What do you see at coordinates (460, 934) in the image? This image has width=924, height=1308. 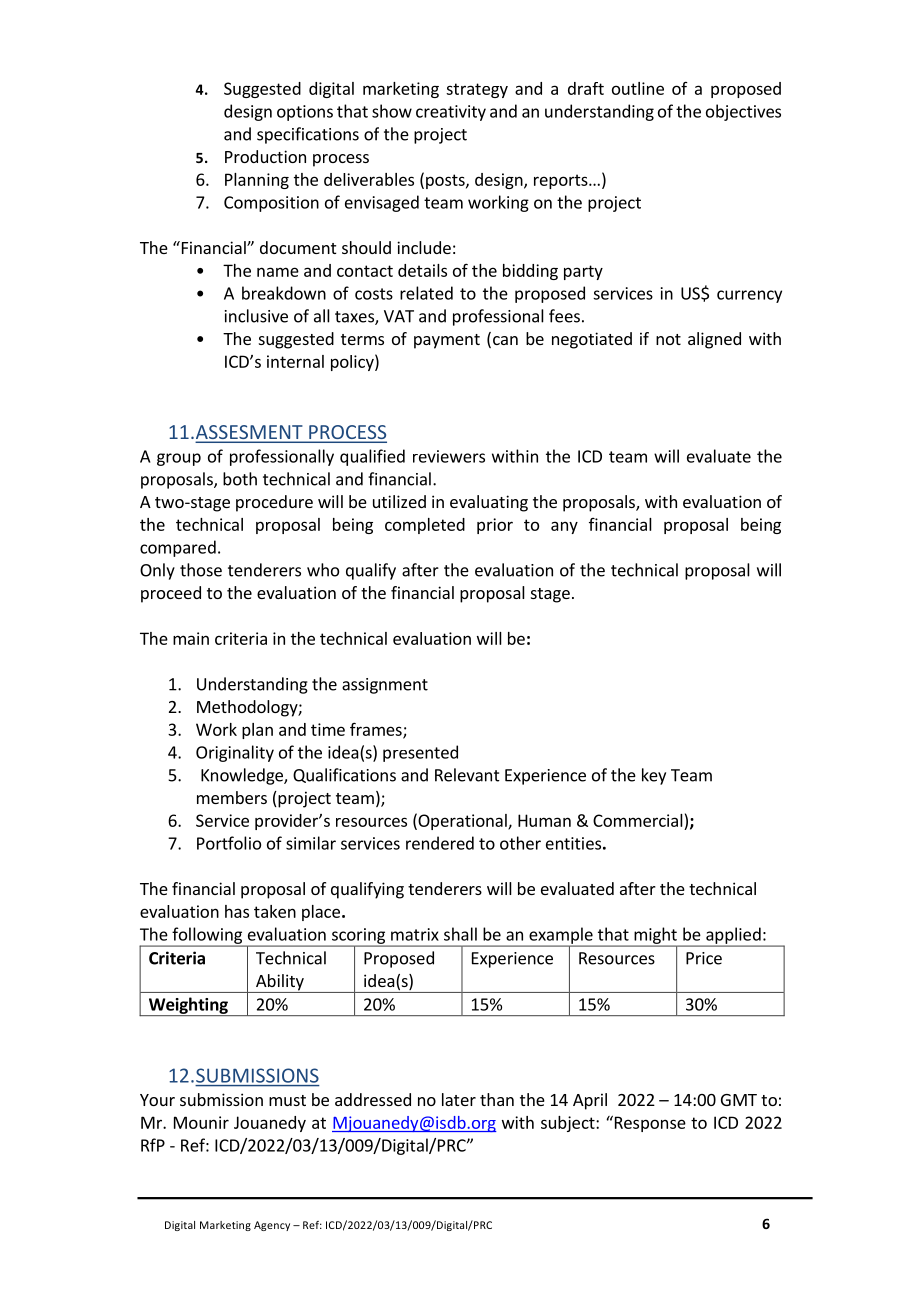 I see `shall` at bounding box center [460, 934].
